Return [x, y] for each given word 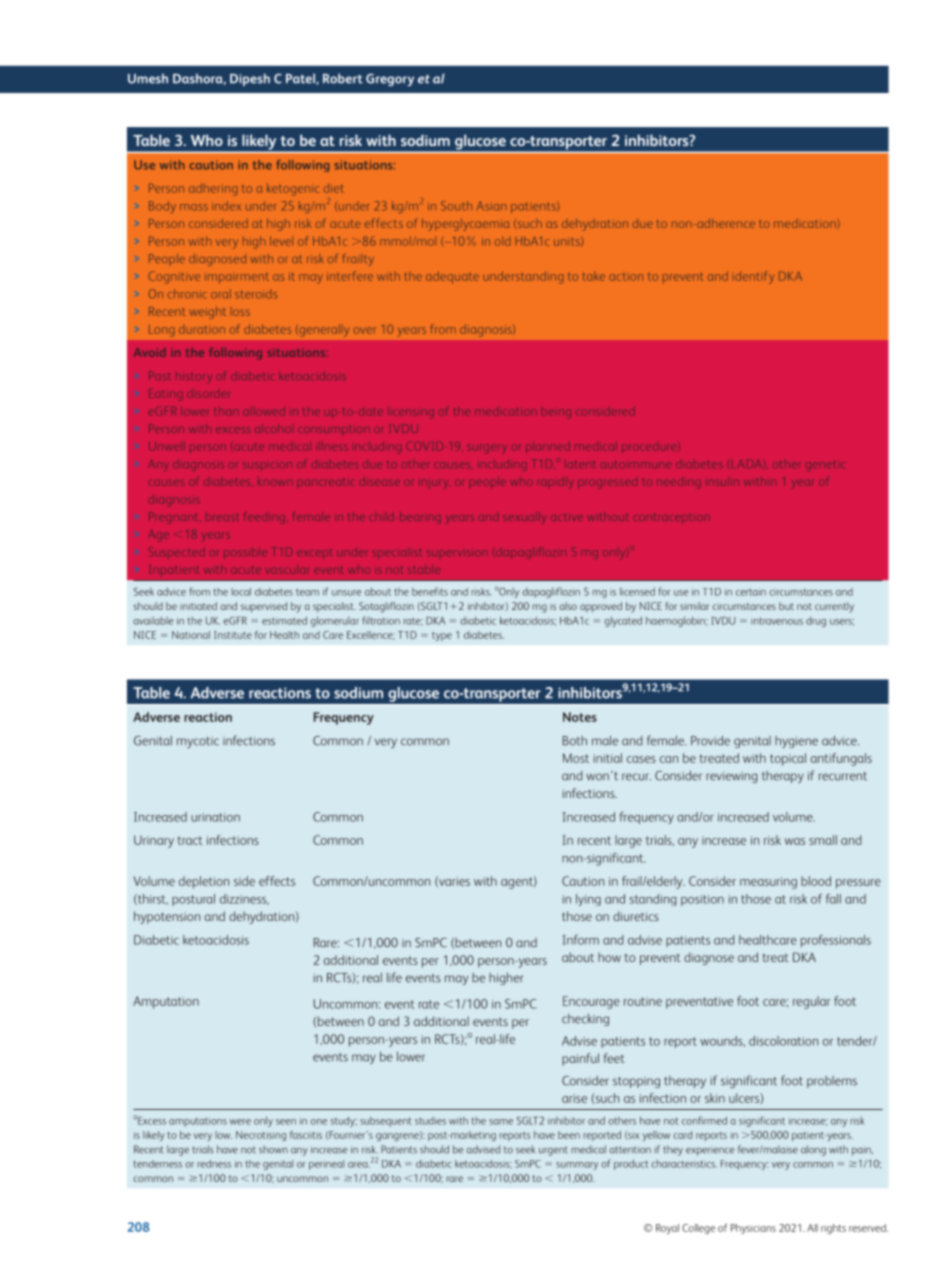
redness [214, 1164]
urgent [553, 1151]
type [442, 636]
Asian [491, 206]
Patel [301, 79]
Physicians [753, 1229]
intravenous [777, 621]
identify [754, 277]
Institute [233, 635]
